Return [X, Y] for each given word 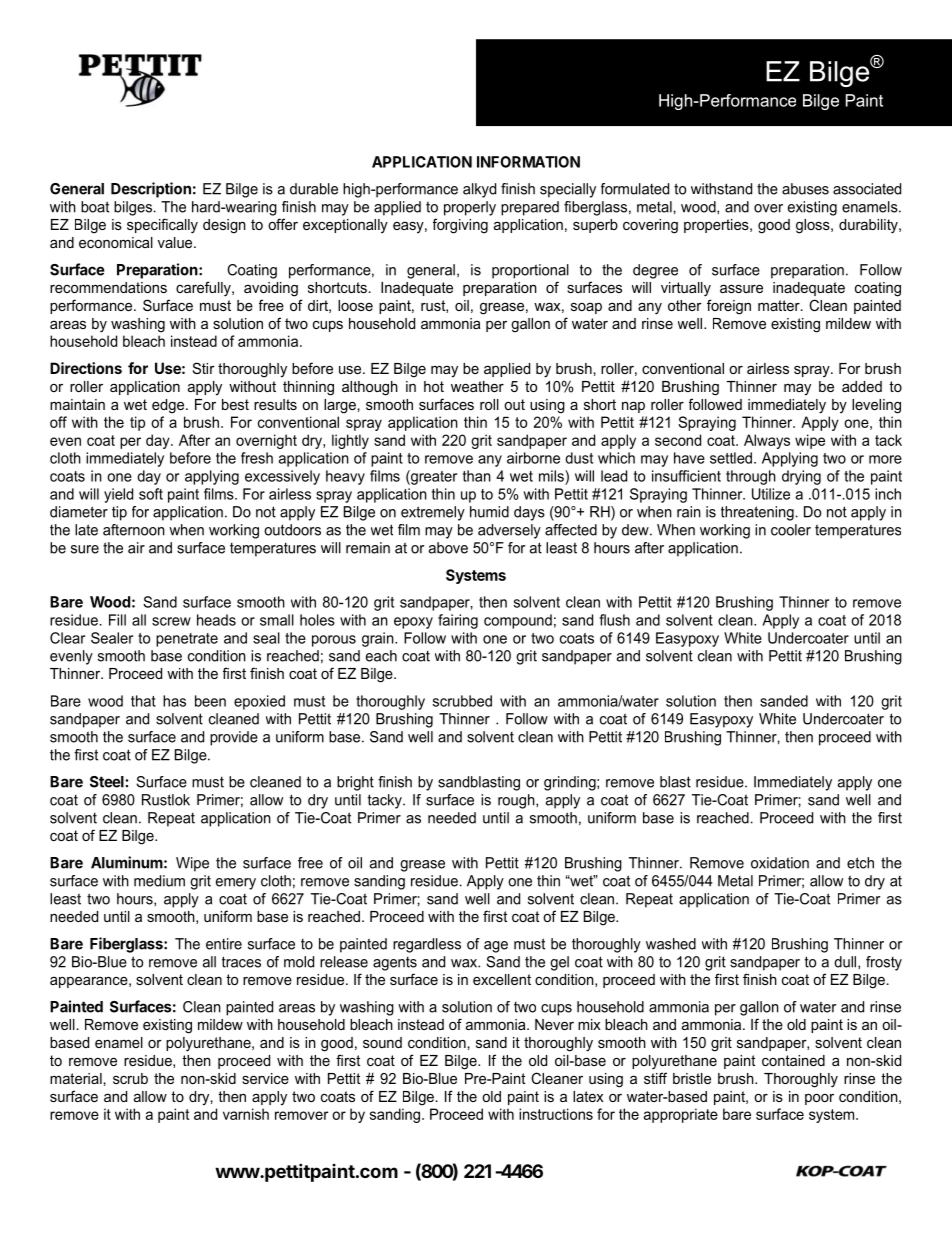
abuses [805, 189]
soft [151, 494]
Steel [107, 782]
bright [355, 783]
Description [151, 190]
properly [470, 208]
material [76, 1078]
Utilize [771, 494]
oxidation [780, 863]
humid [489, 512]
